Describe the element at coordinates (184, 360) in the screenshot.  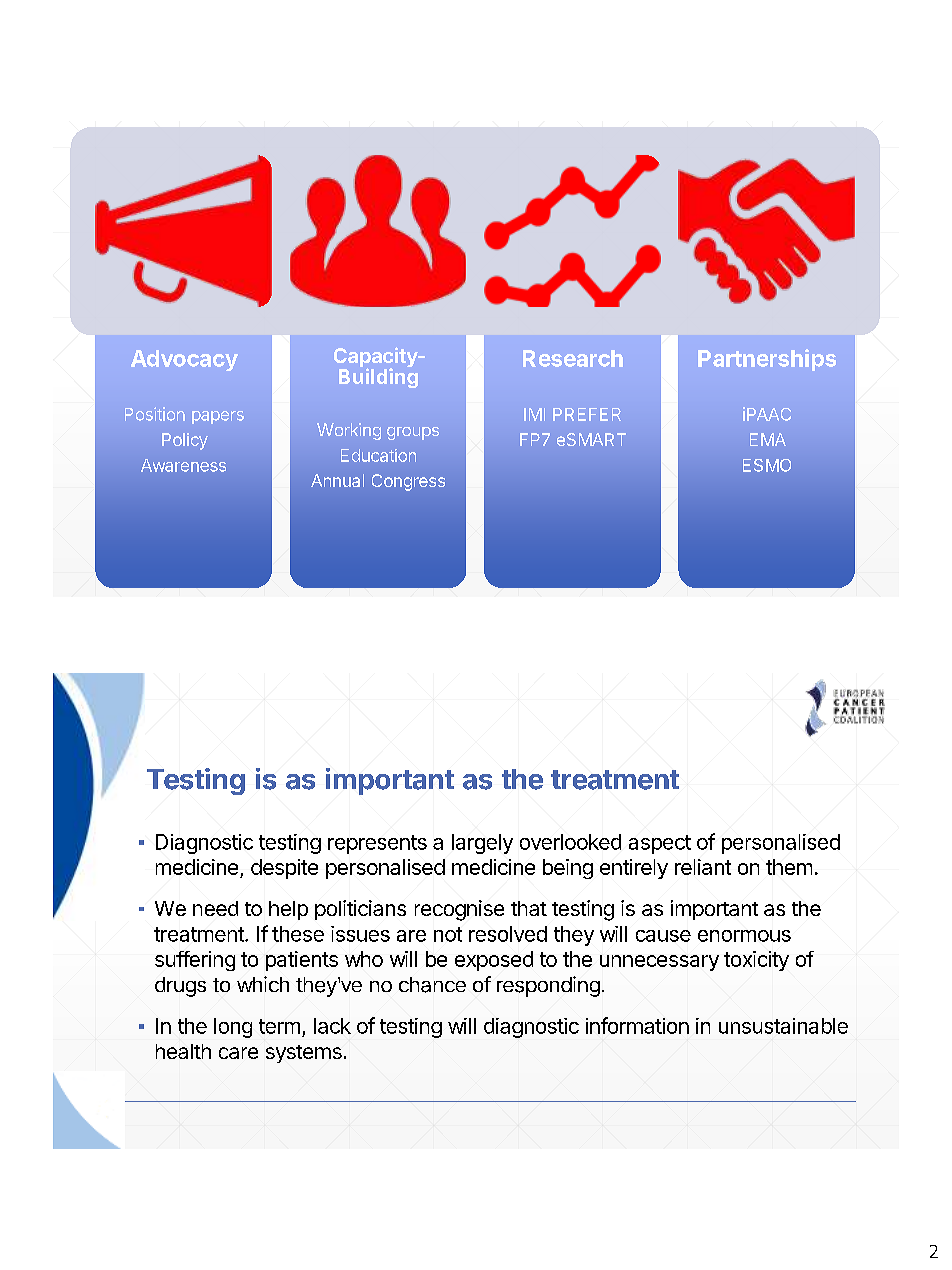
I see `Advocacy` at that location.
